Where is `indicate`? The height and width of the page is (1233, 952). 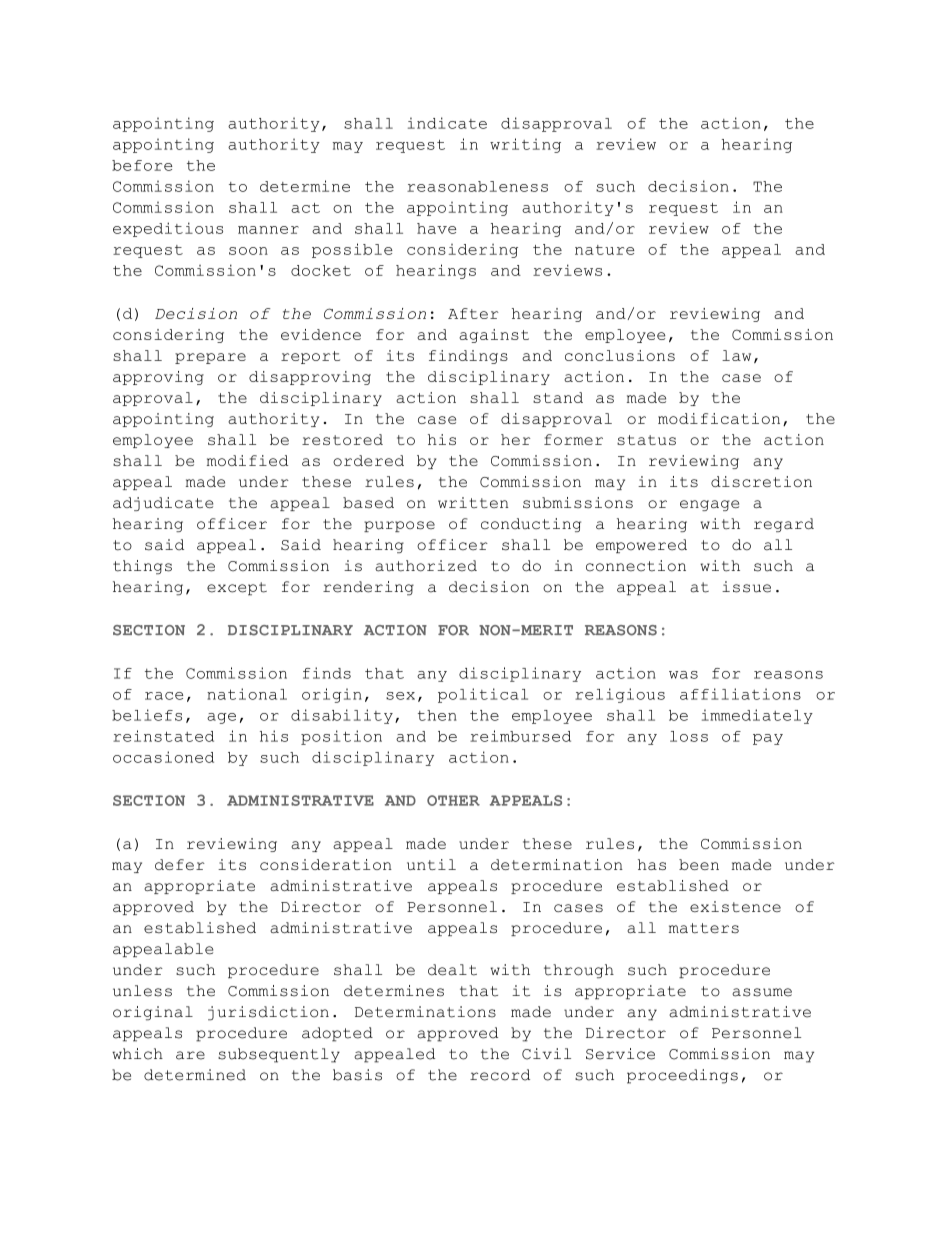 indicate is located at coordinates (447, 123).
